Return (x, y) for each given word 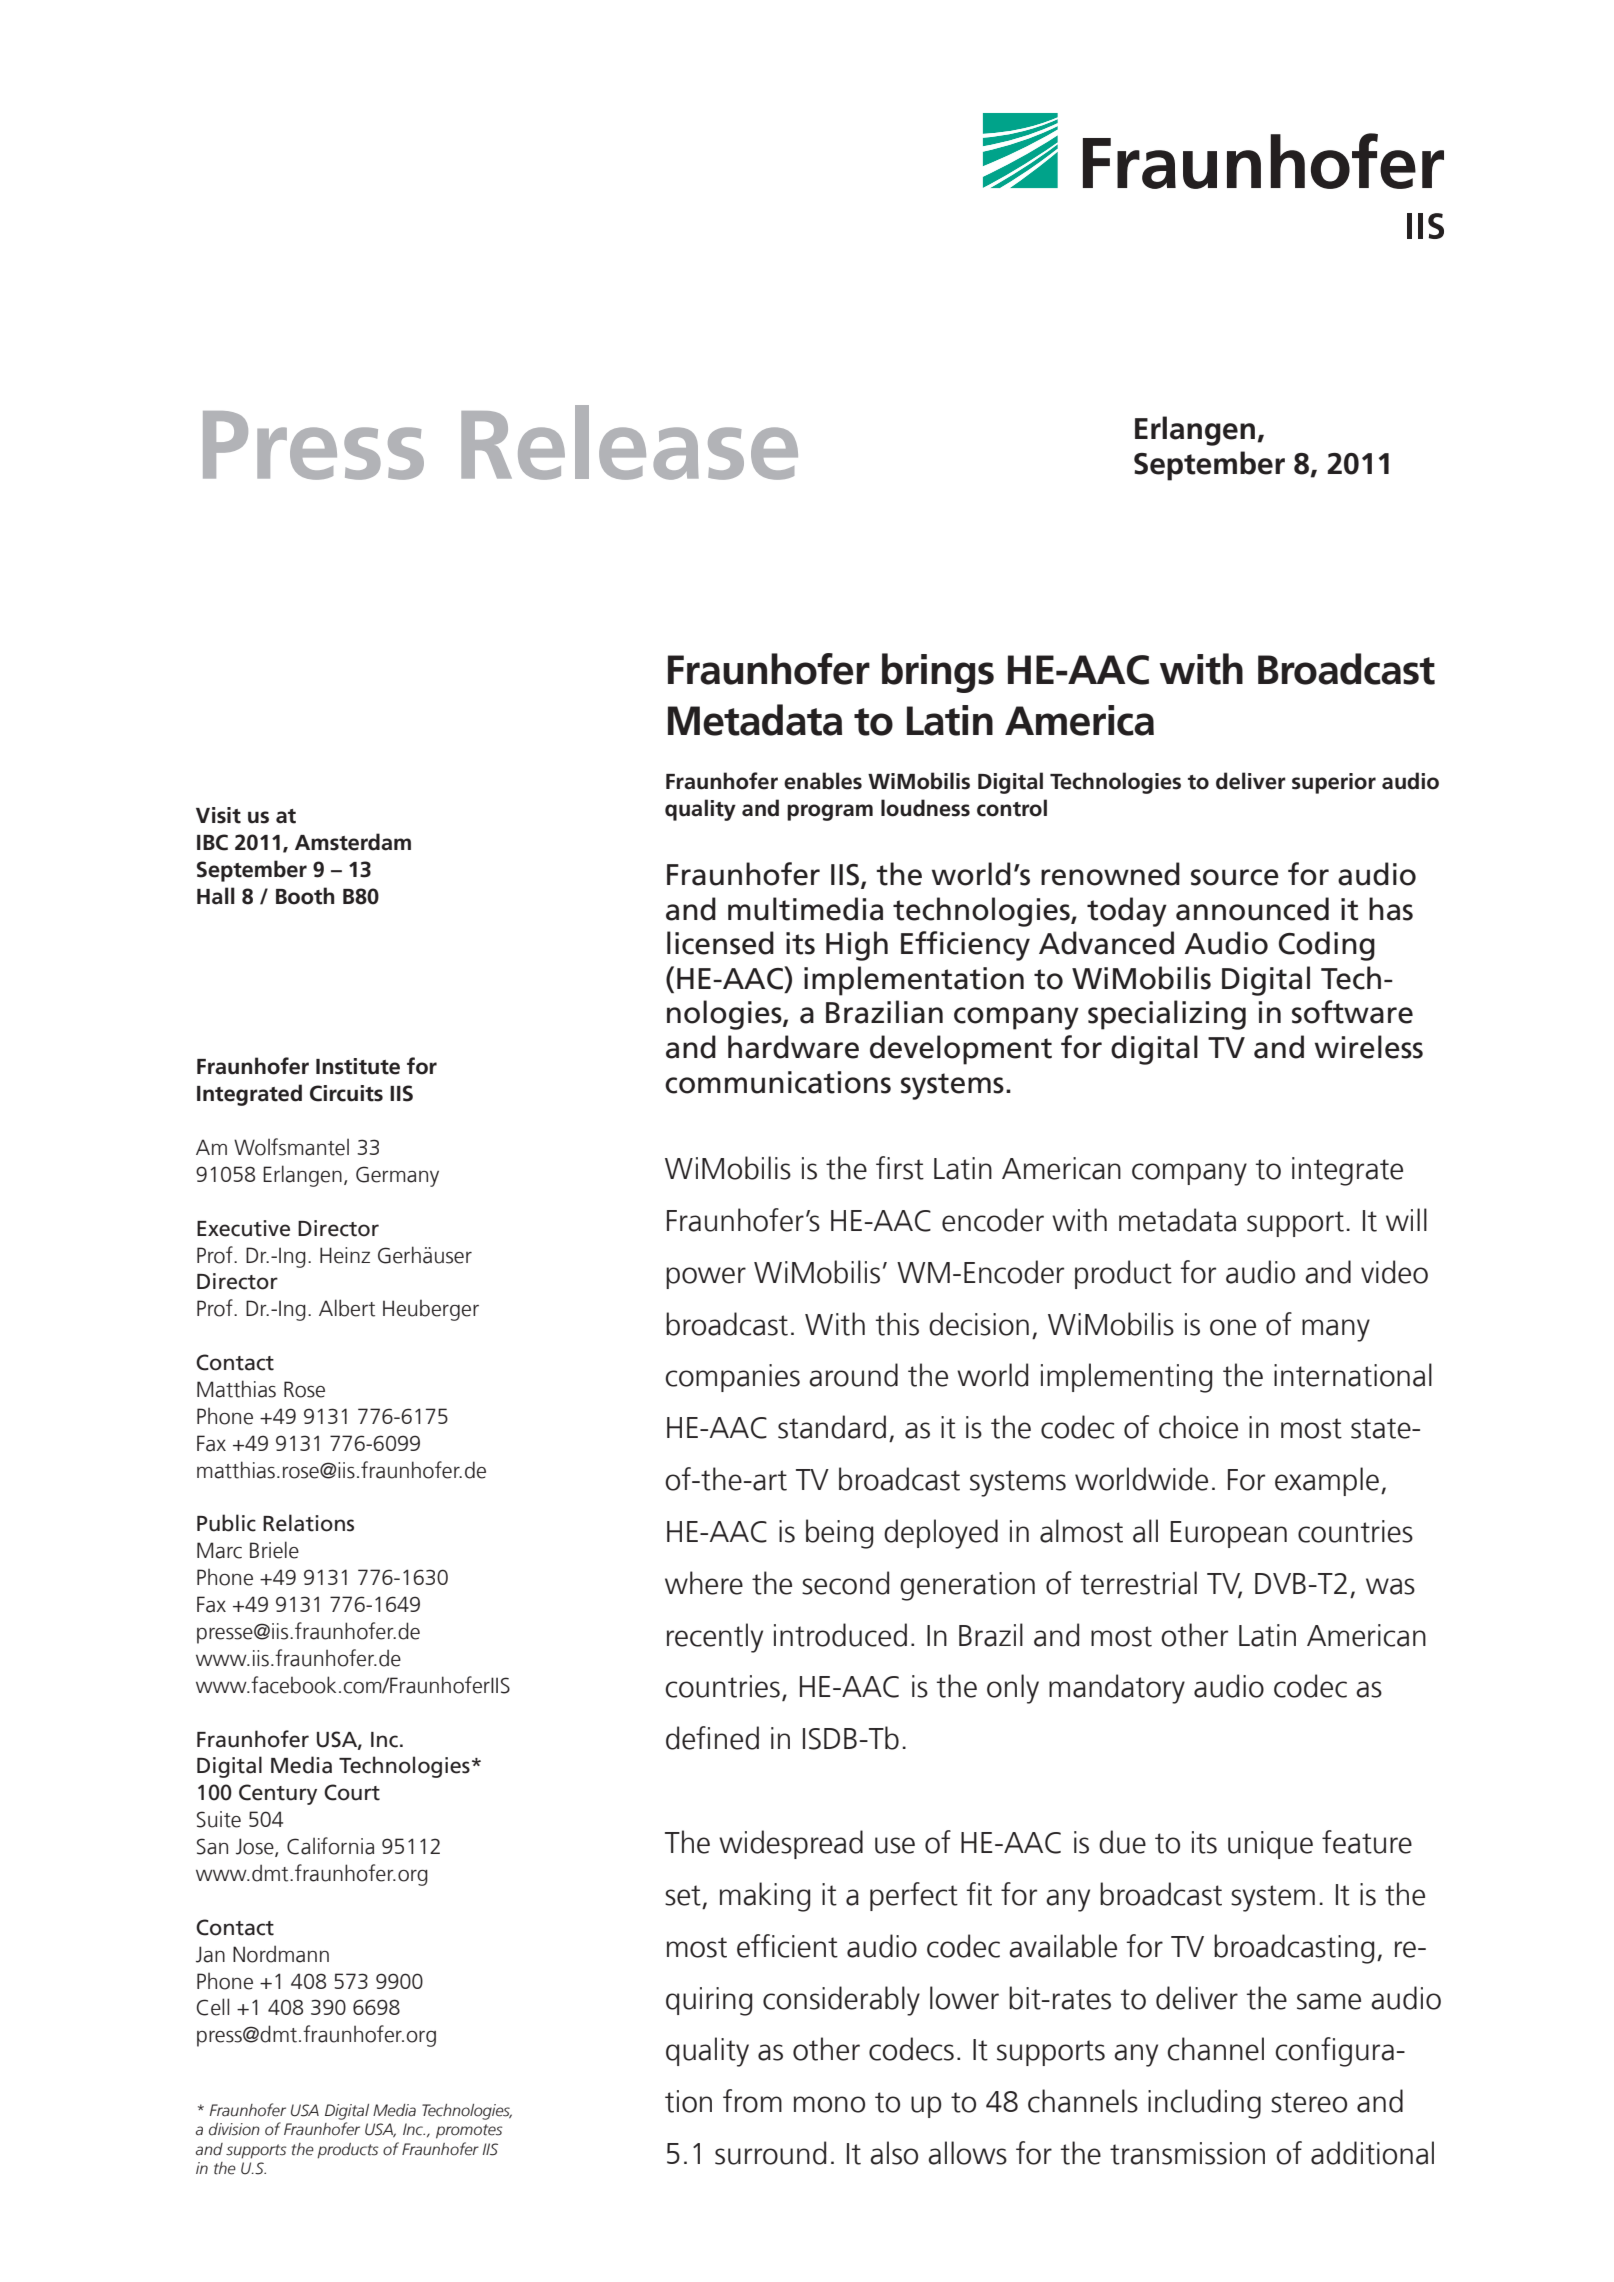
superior (1334, 783)
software (1352, 1012)
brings (938, 673)
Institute (358, 1066)
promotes (469, 2131)
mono (829, 2104)
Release (629, 442)
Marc (219, 1550)
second (845, 1583)
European (1228, 1534)
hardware (793, 1047)
